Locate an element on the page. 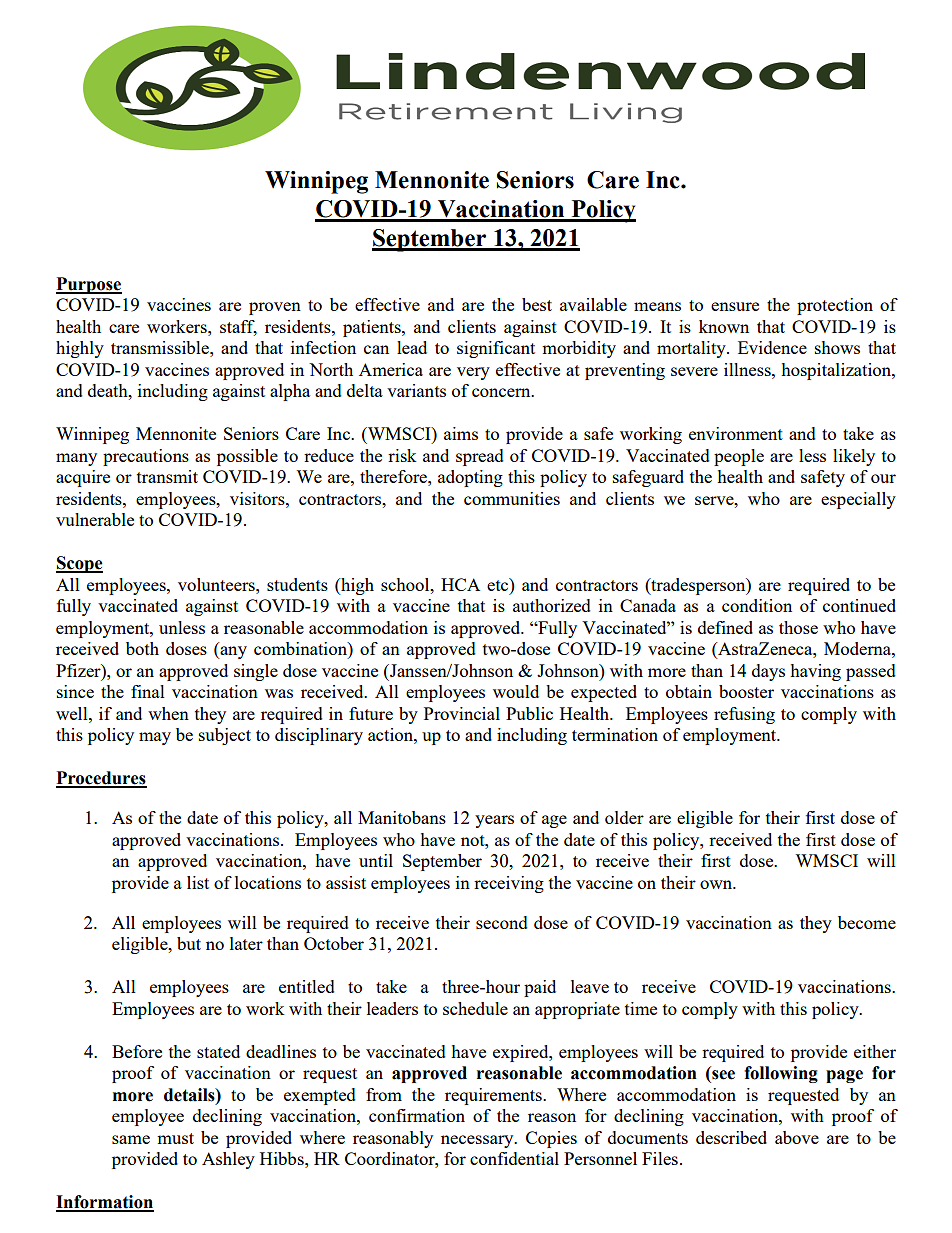 This document has width=952, height=1233. volunteers is located at coordinates (217, 584).
